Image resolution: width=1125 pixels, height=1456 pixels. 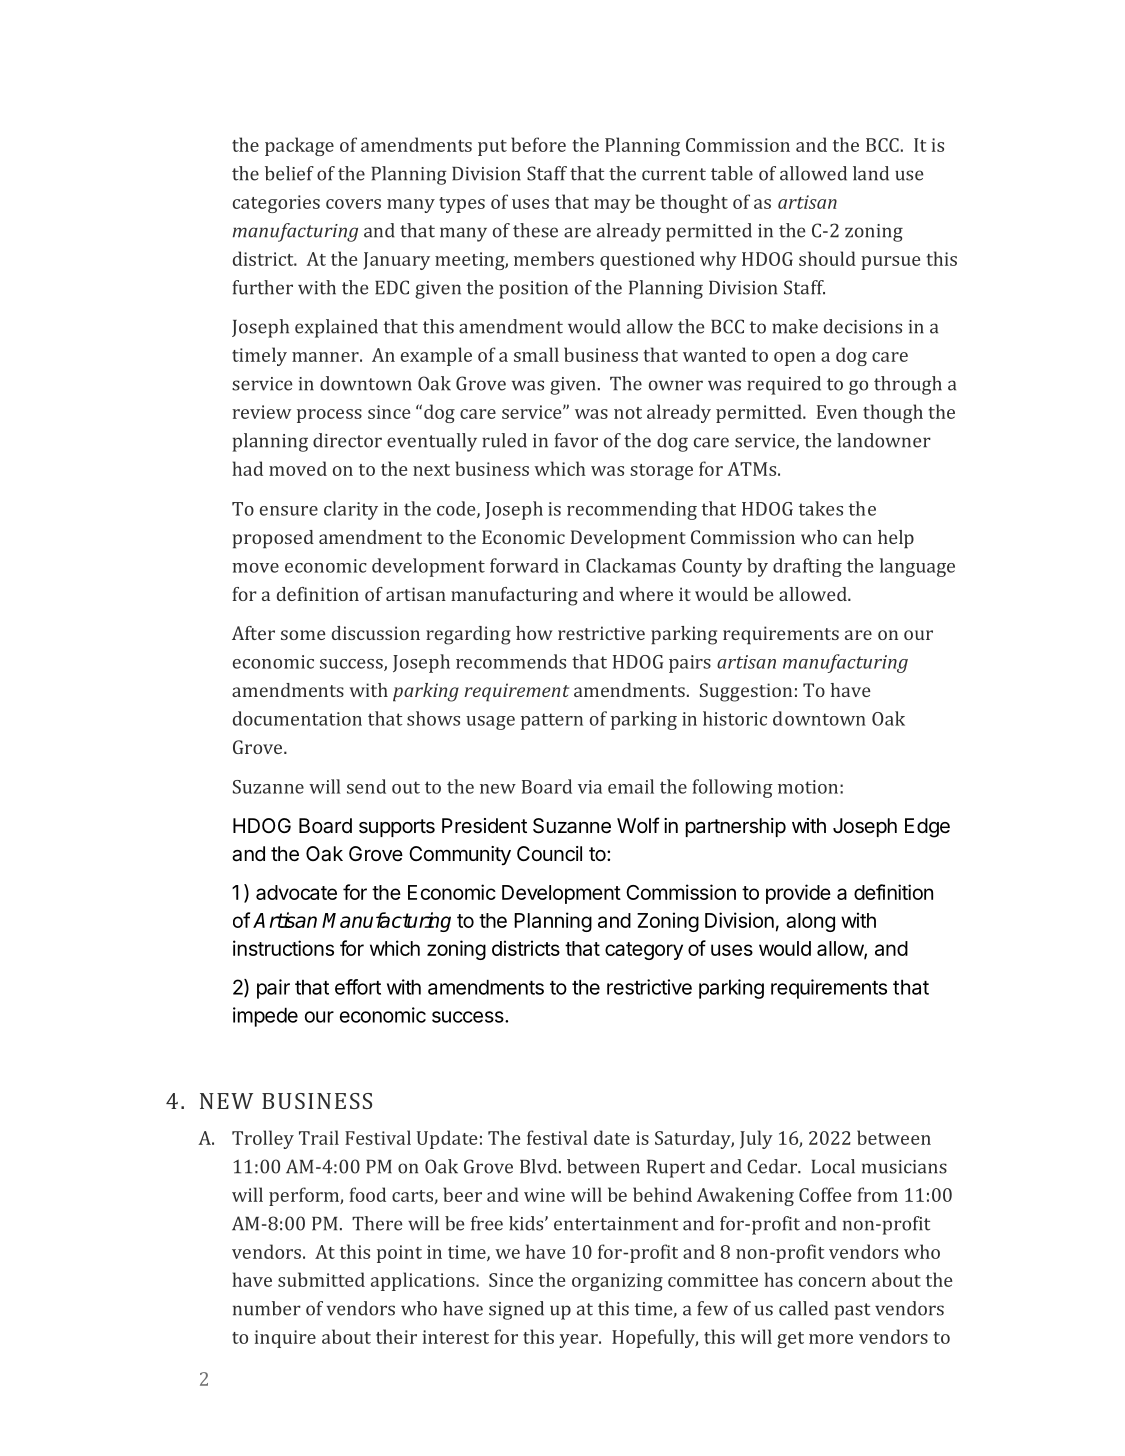 I want to click on along, so click(x=810, y=922).
